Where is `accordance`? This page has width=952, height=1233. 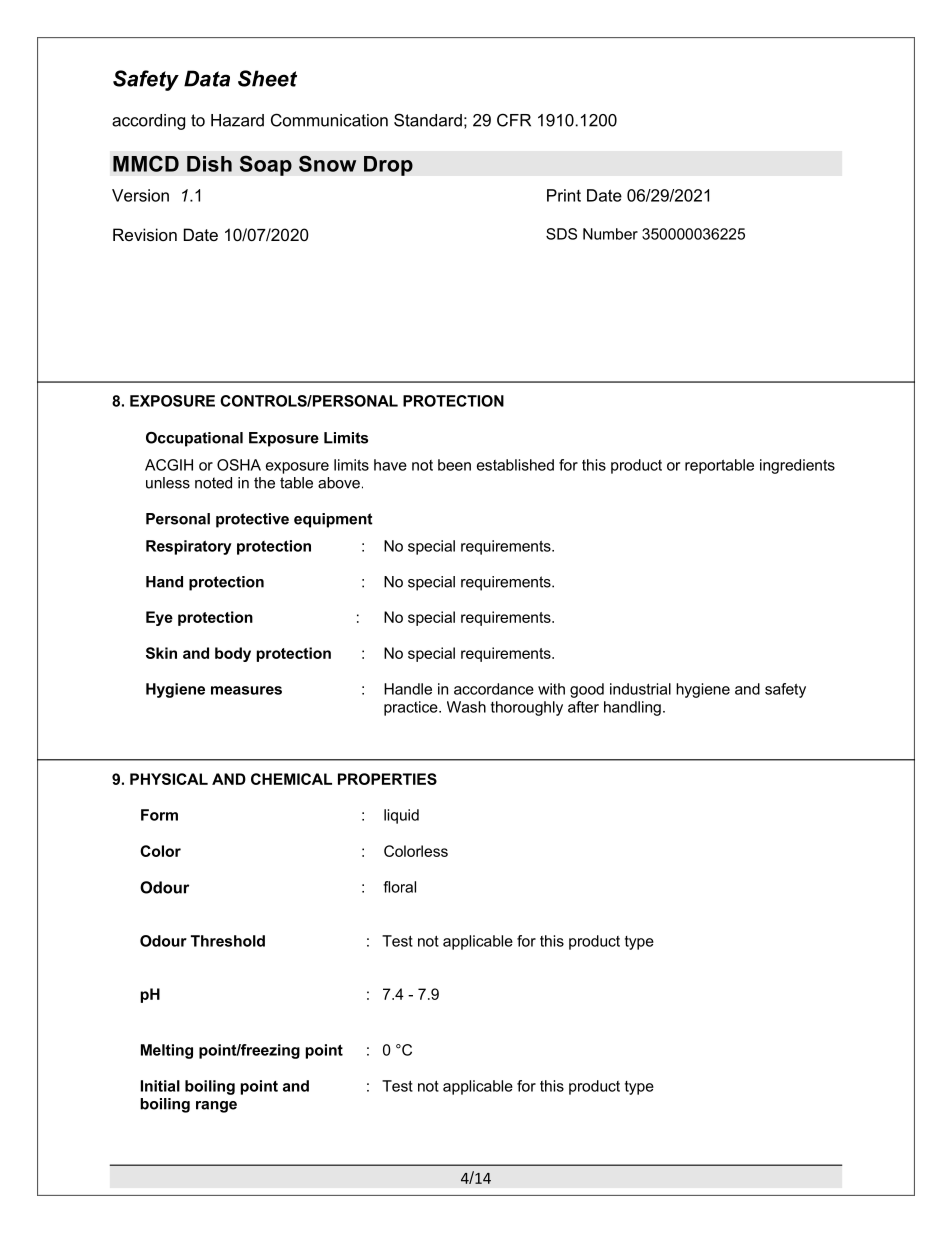 accordance is located at coordinates (494, 689).
